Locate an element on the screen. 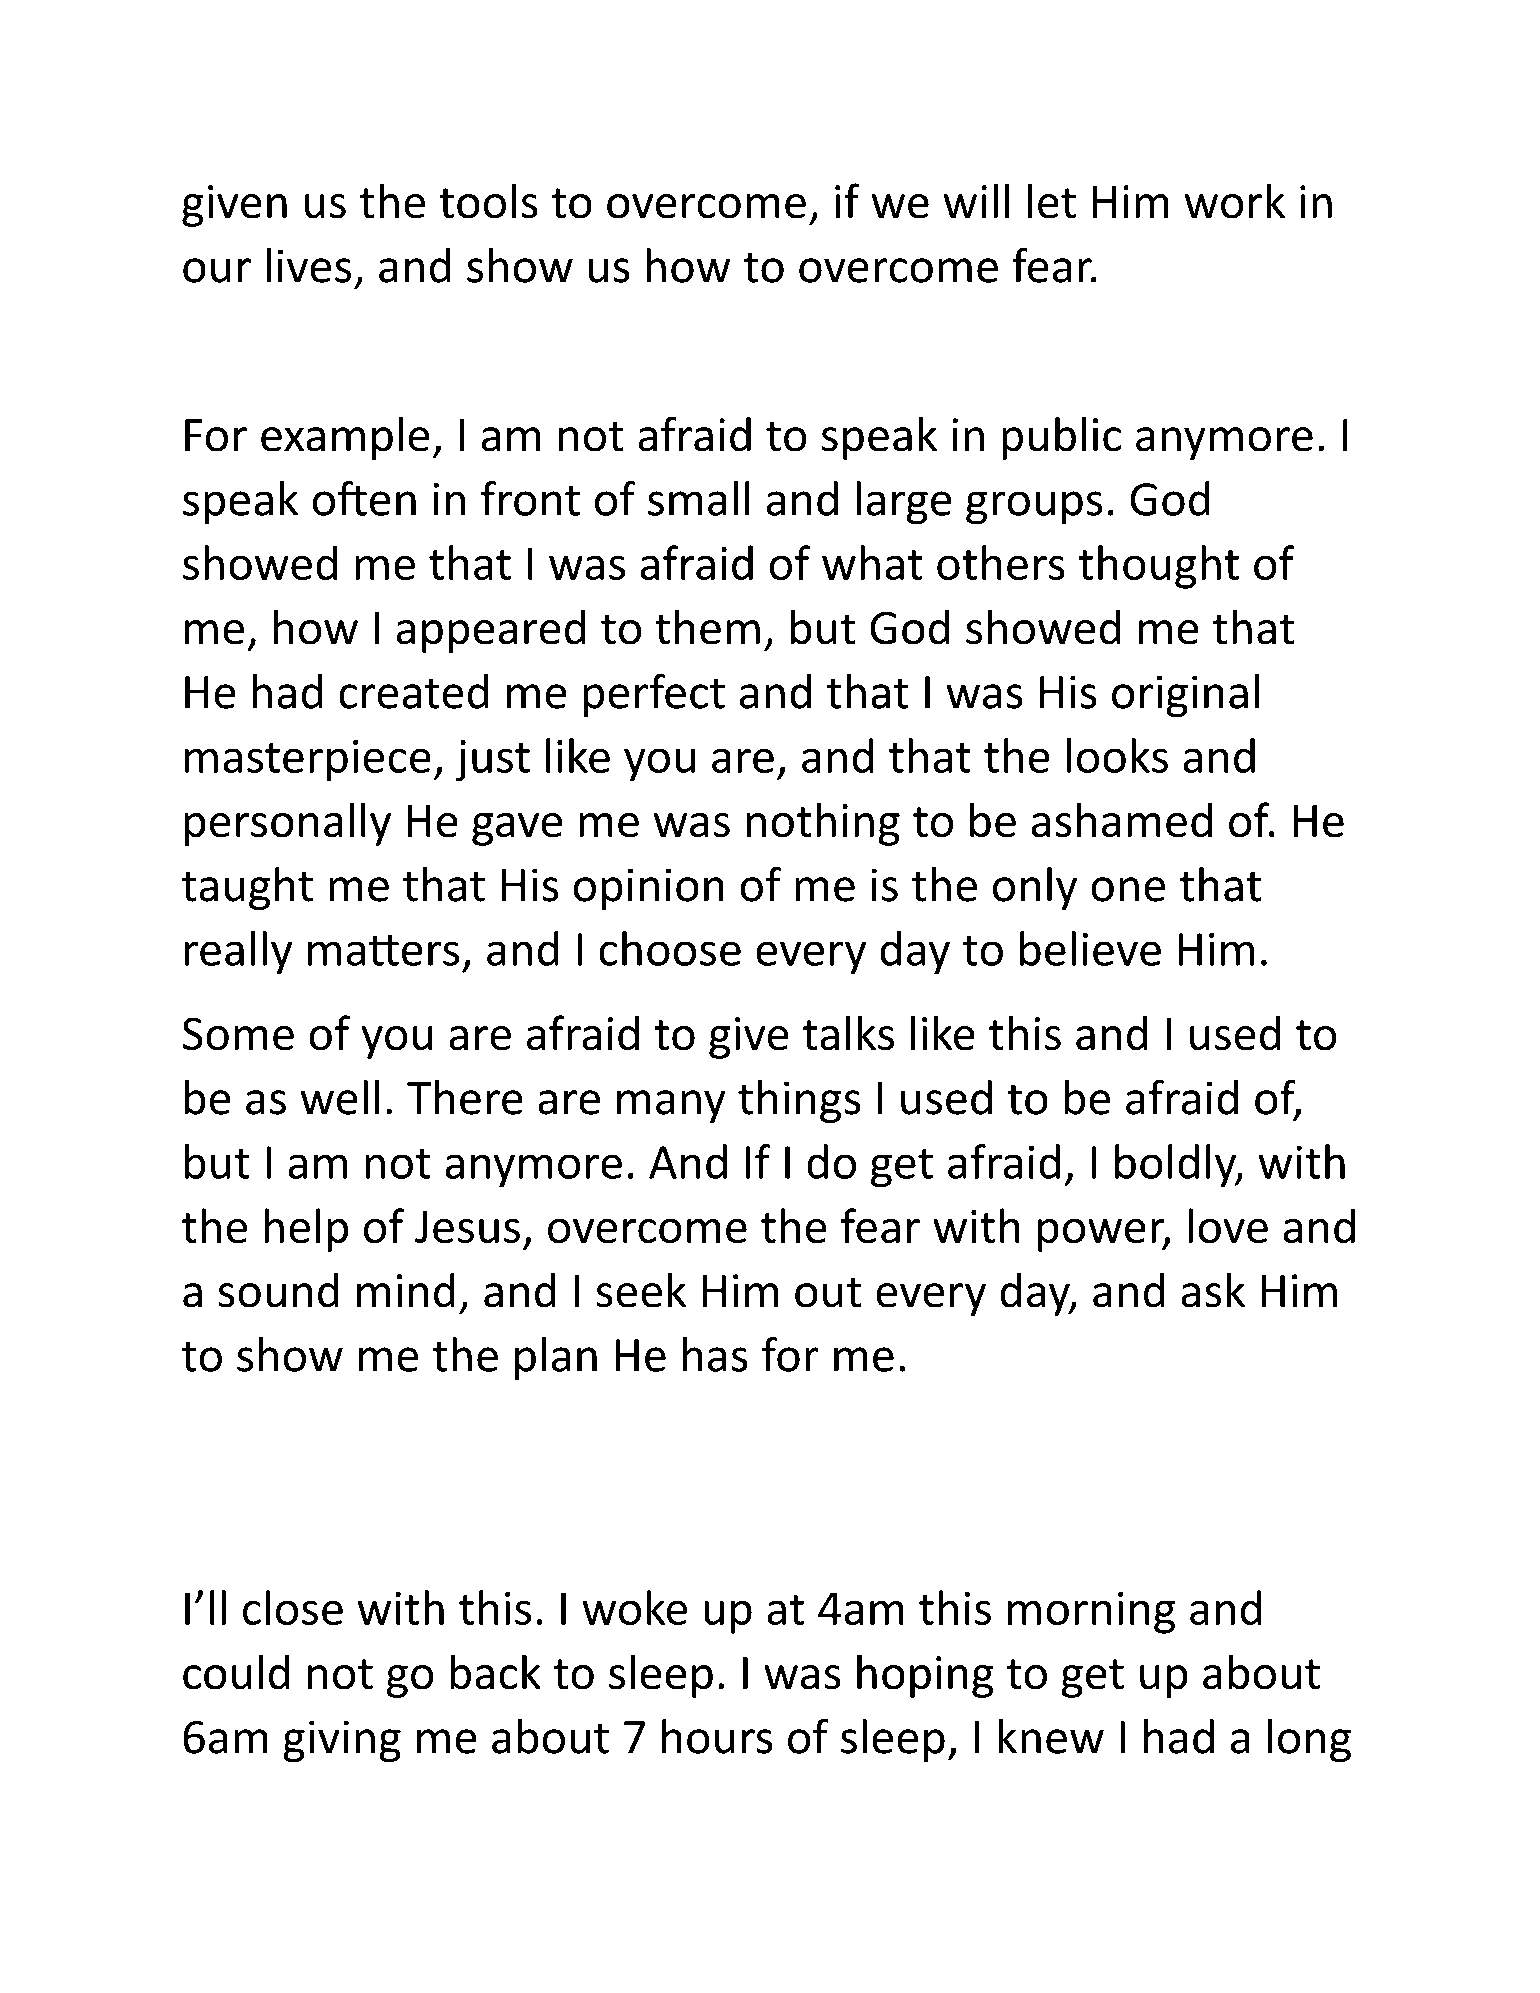 The image size is (1540, 1993). work is located at coordinates (1235, 201).
